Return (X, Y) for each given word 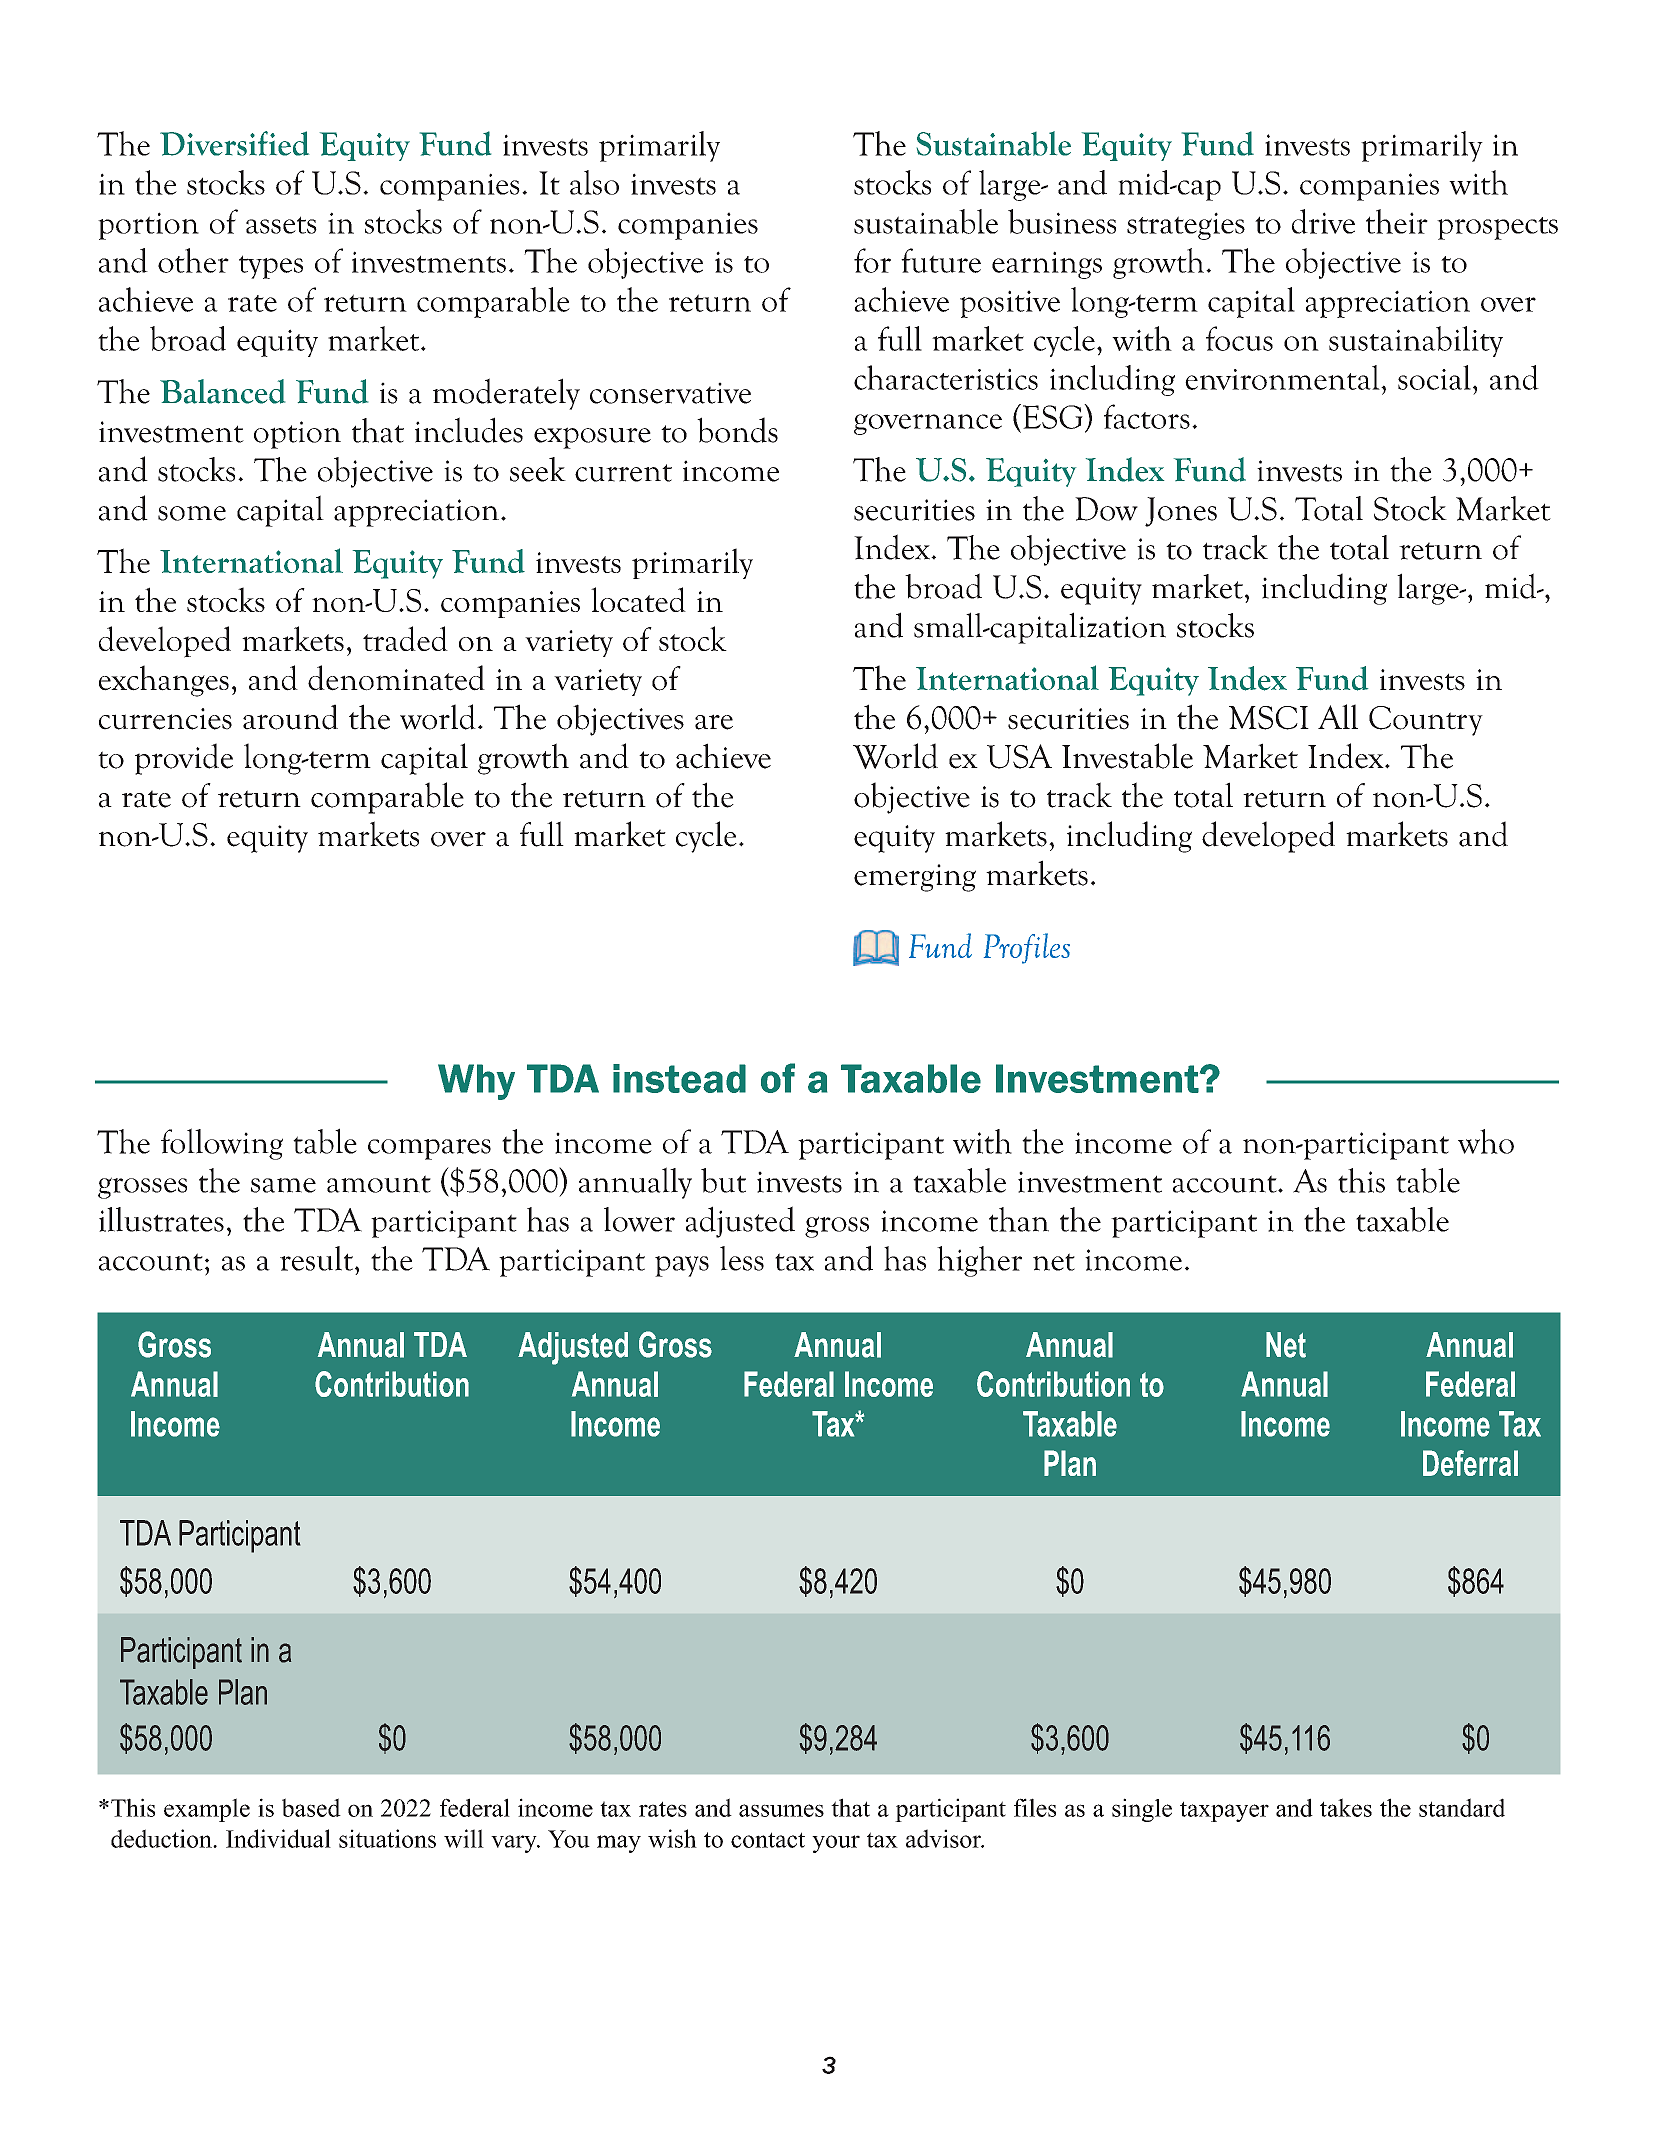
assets (281, 225)
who (1486, 1141)
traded (405, 638)
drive (1323, 221)
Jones (1181, 512)
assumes (781, 1810)
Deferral (1470, 1463)
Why (476, 1082)
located (638, 599)
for (872, 260)
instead (679, 1078)
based (311, 1807)
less (742, 1258)
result (318, 1258)
